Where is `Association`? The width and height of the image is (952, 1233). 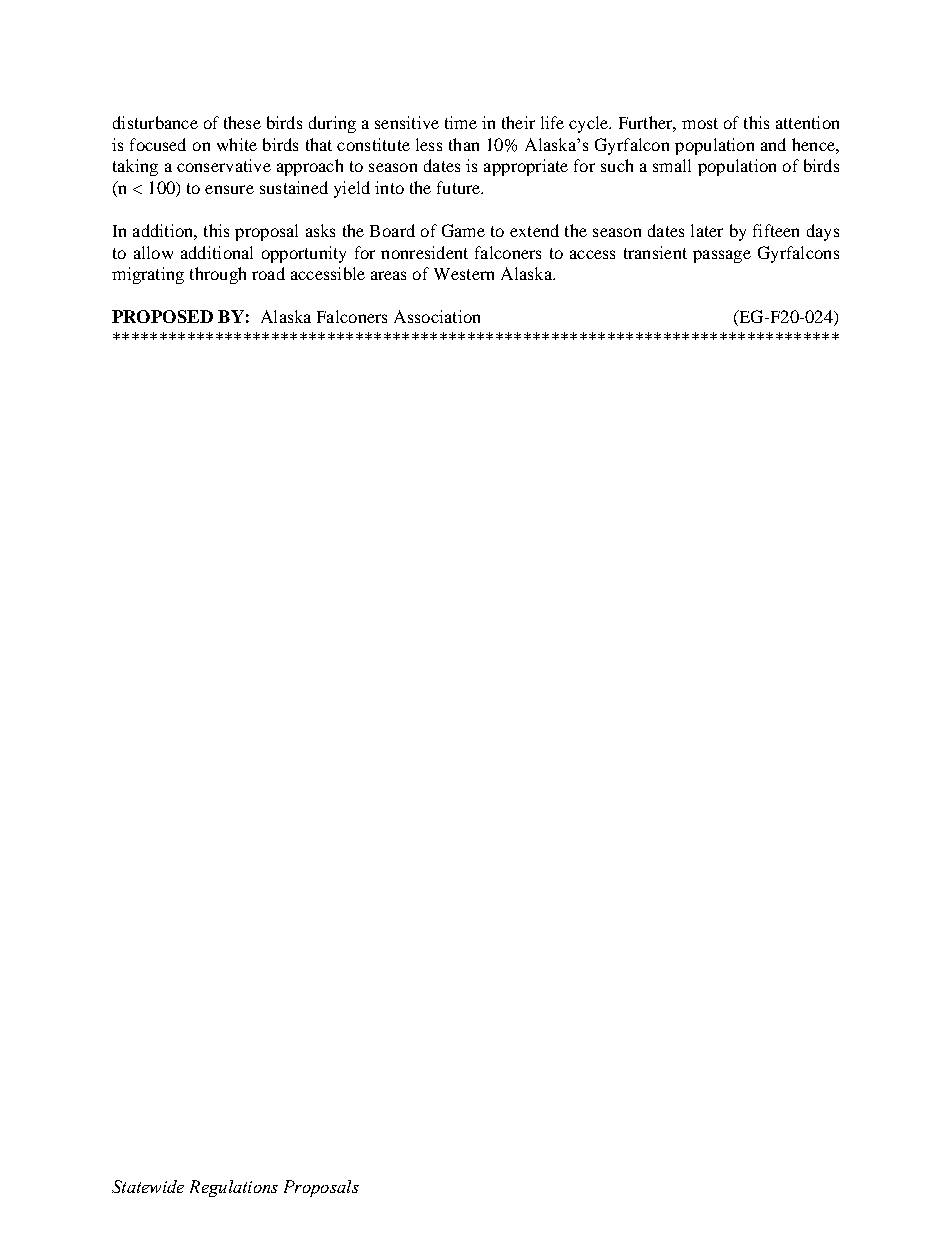
Association is located at coordinates (437, 316).
